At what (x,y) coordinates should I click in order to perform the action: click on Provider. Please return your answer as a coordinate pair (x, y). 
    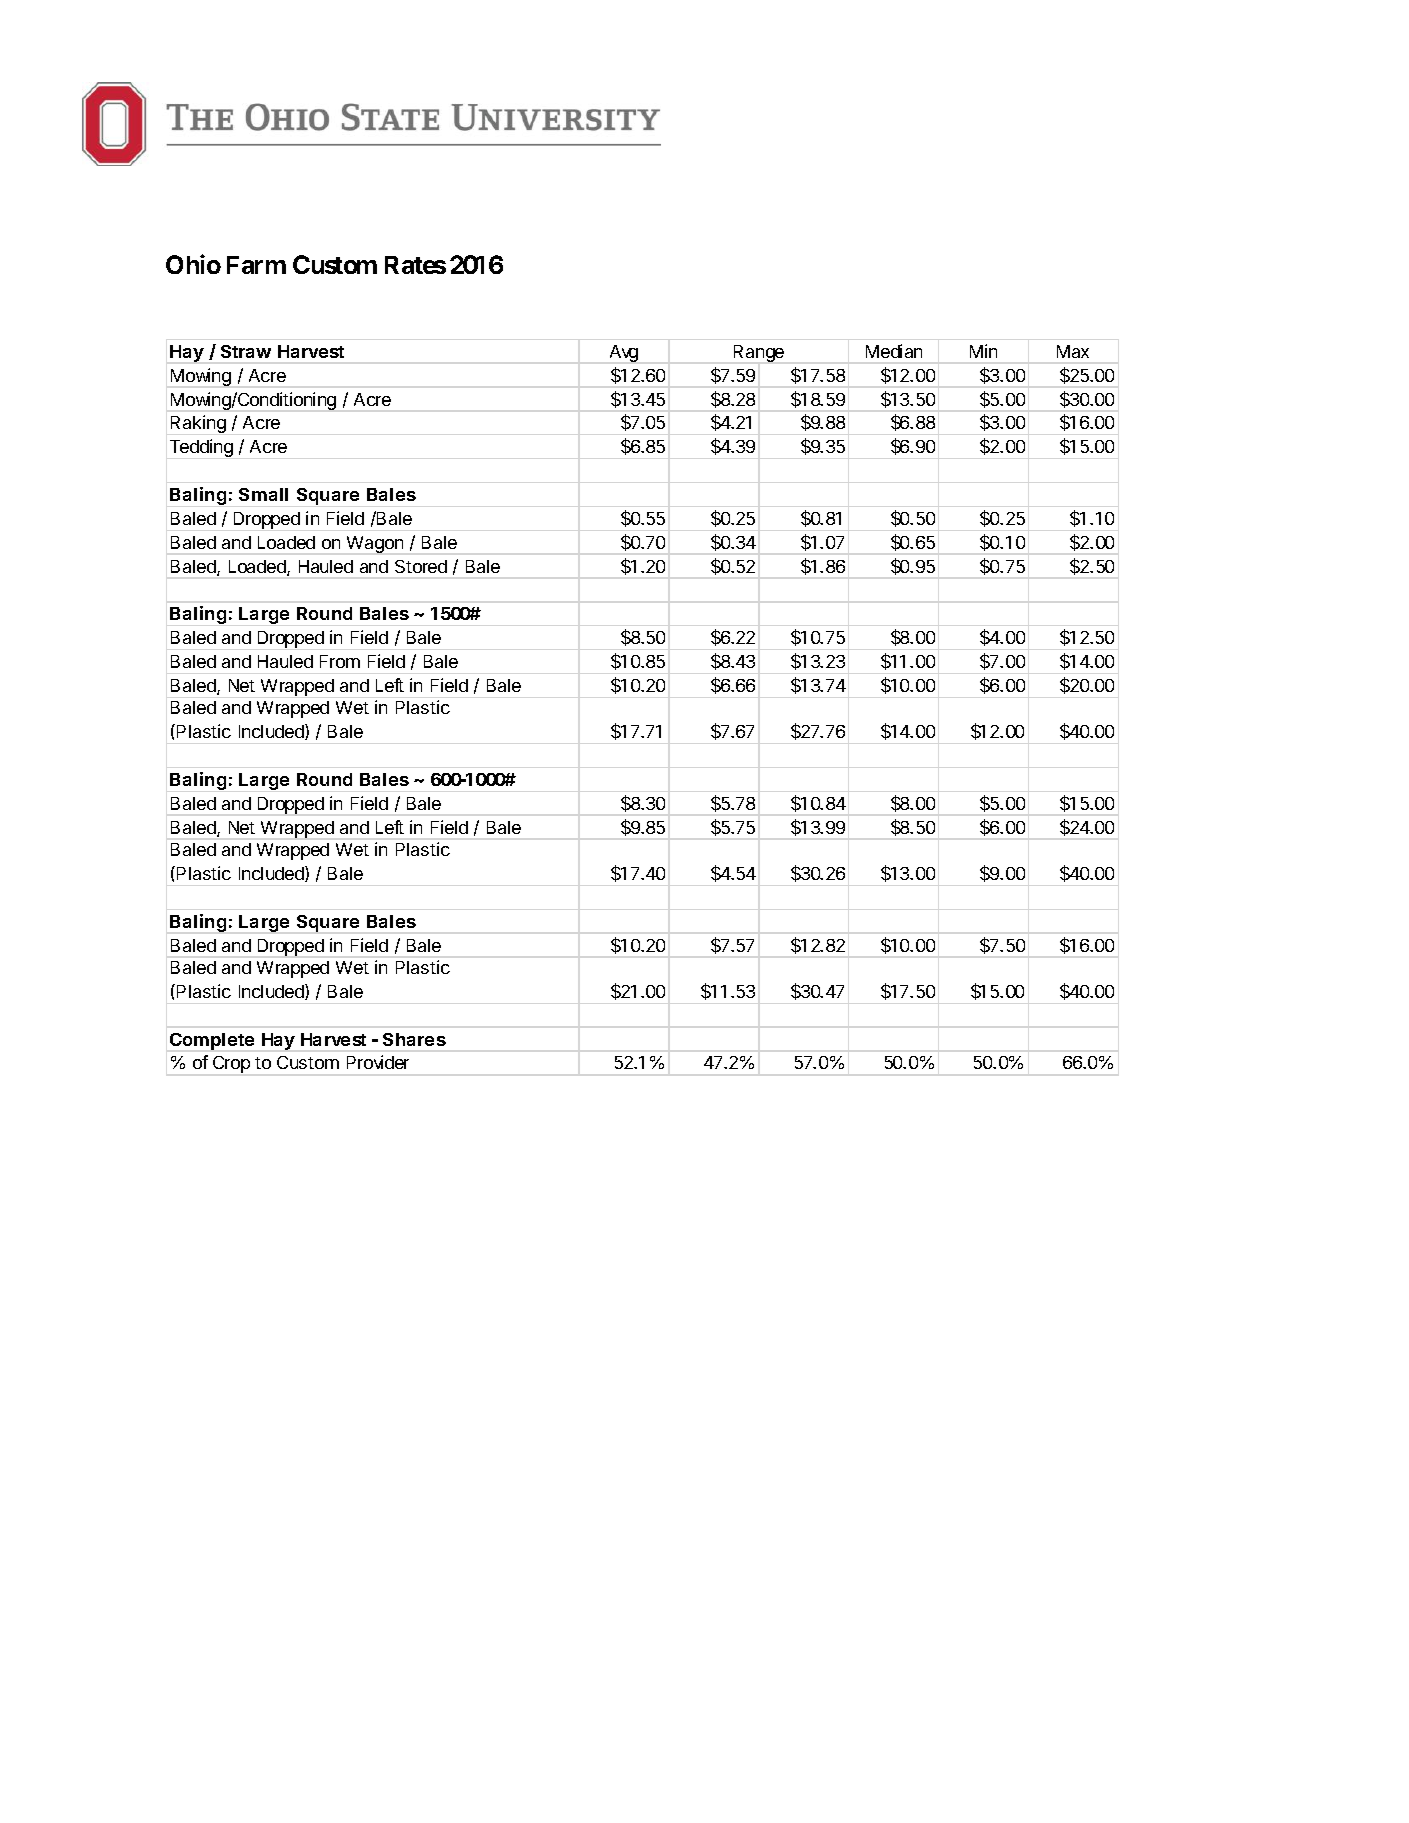
    Looking at the image, I should click on (378, 1062).
